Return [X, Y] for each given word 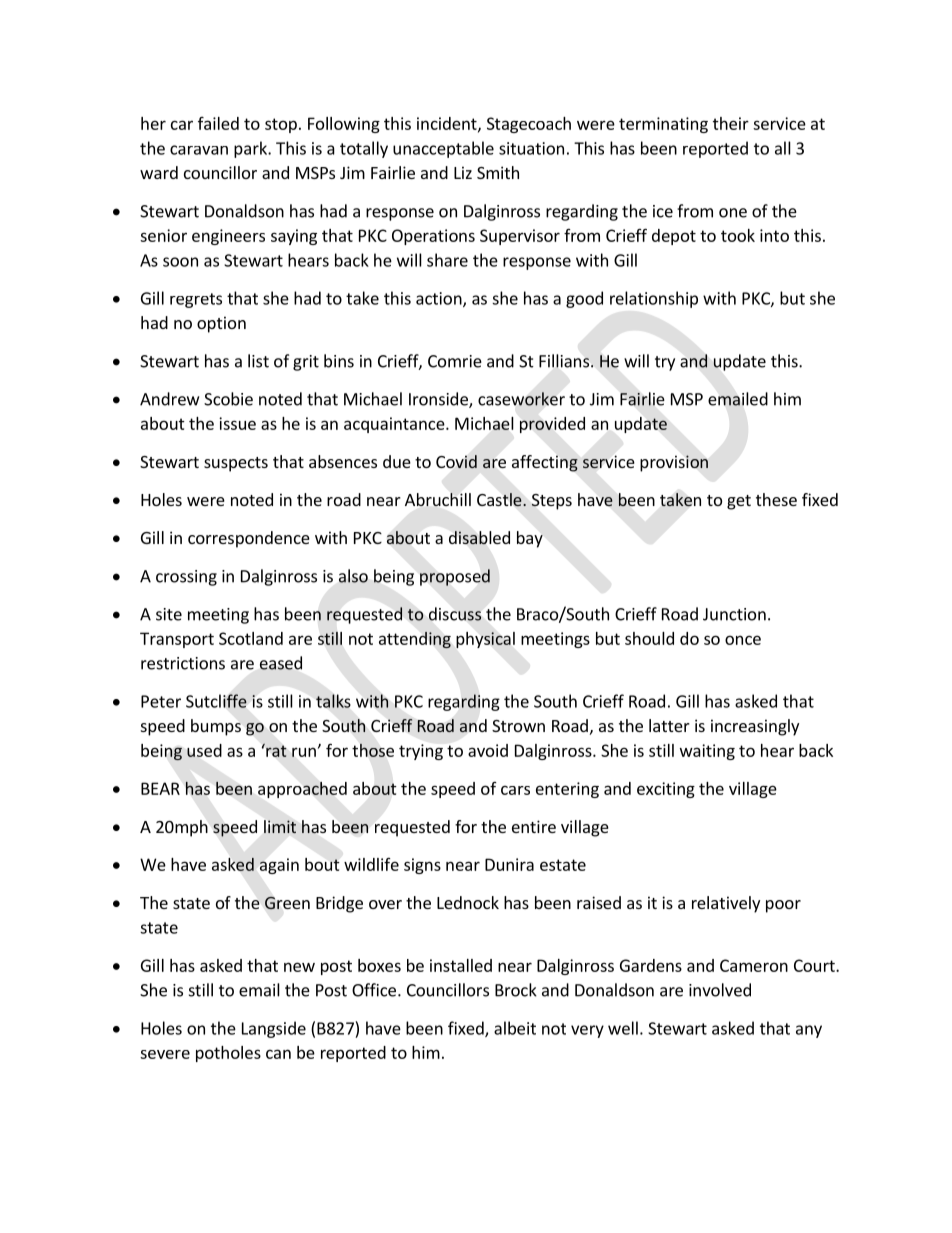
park [251, 149]
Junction [734, 614]
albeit [515, 1028]
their [731, 123]
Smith [498, 172]
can [278, 1054]
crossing [186, 578]
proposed [455, 577]
